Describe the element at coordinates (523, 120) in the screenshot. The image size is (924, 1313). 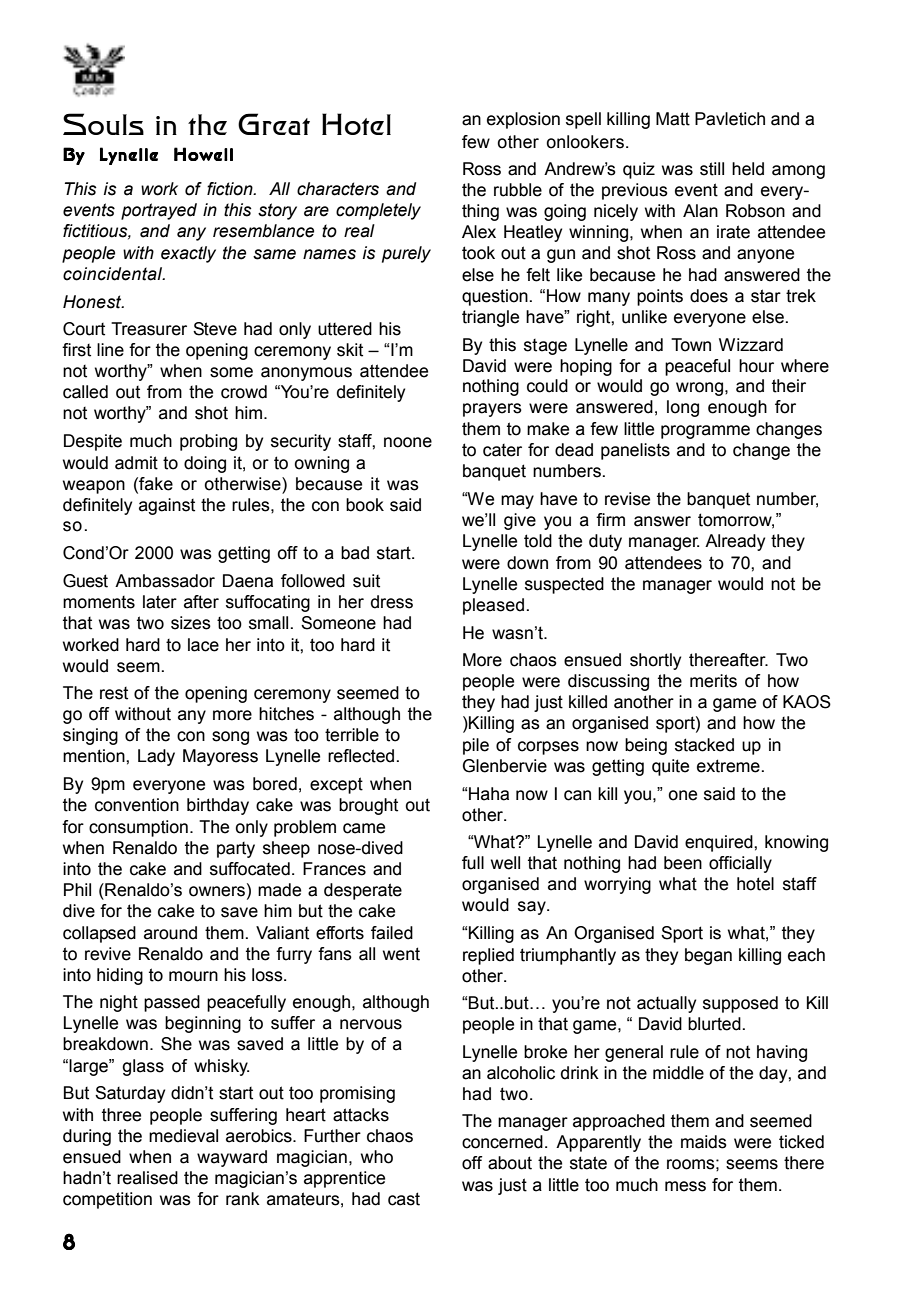
I see `explosion` at that location.
